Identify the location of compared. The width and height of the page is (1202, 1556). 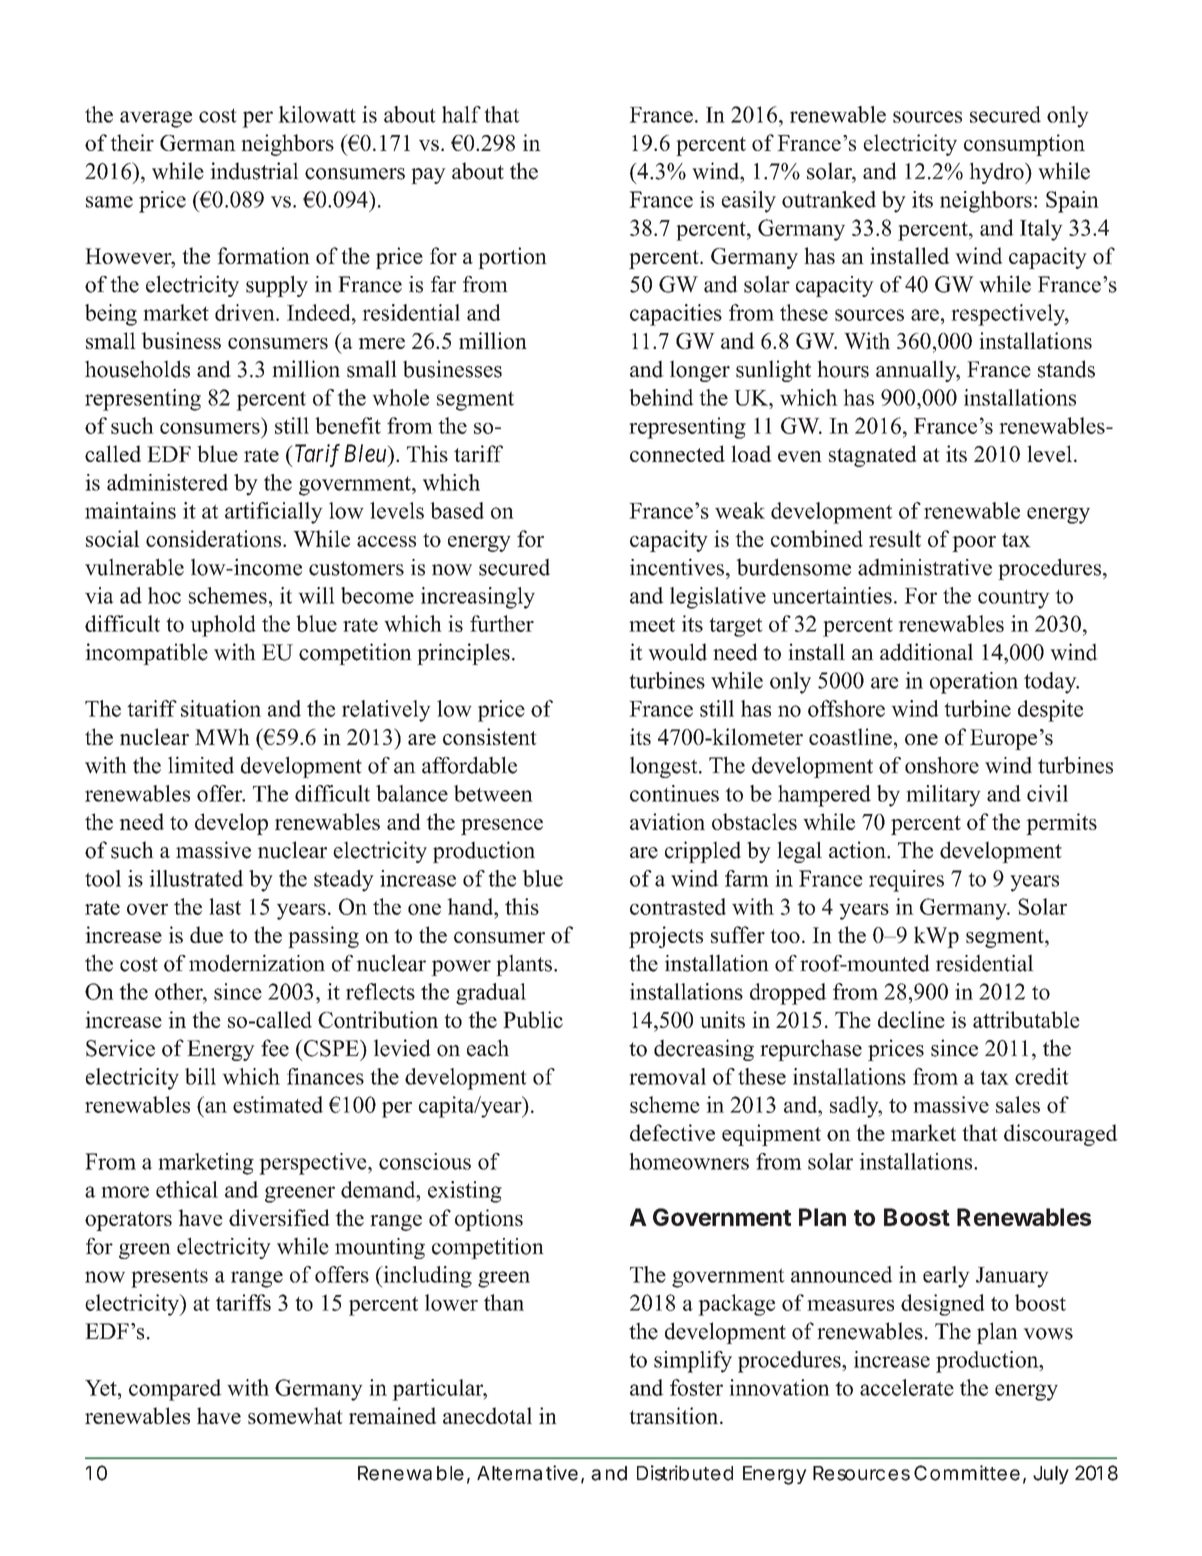
(175, 1390).
